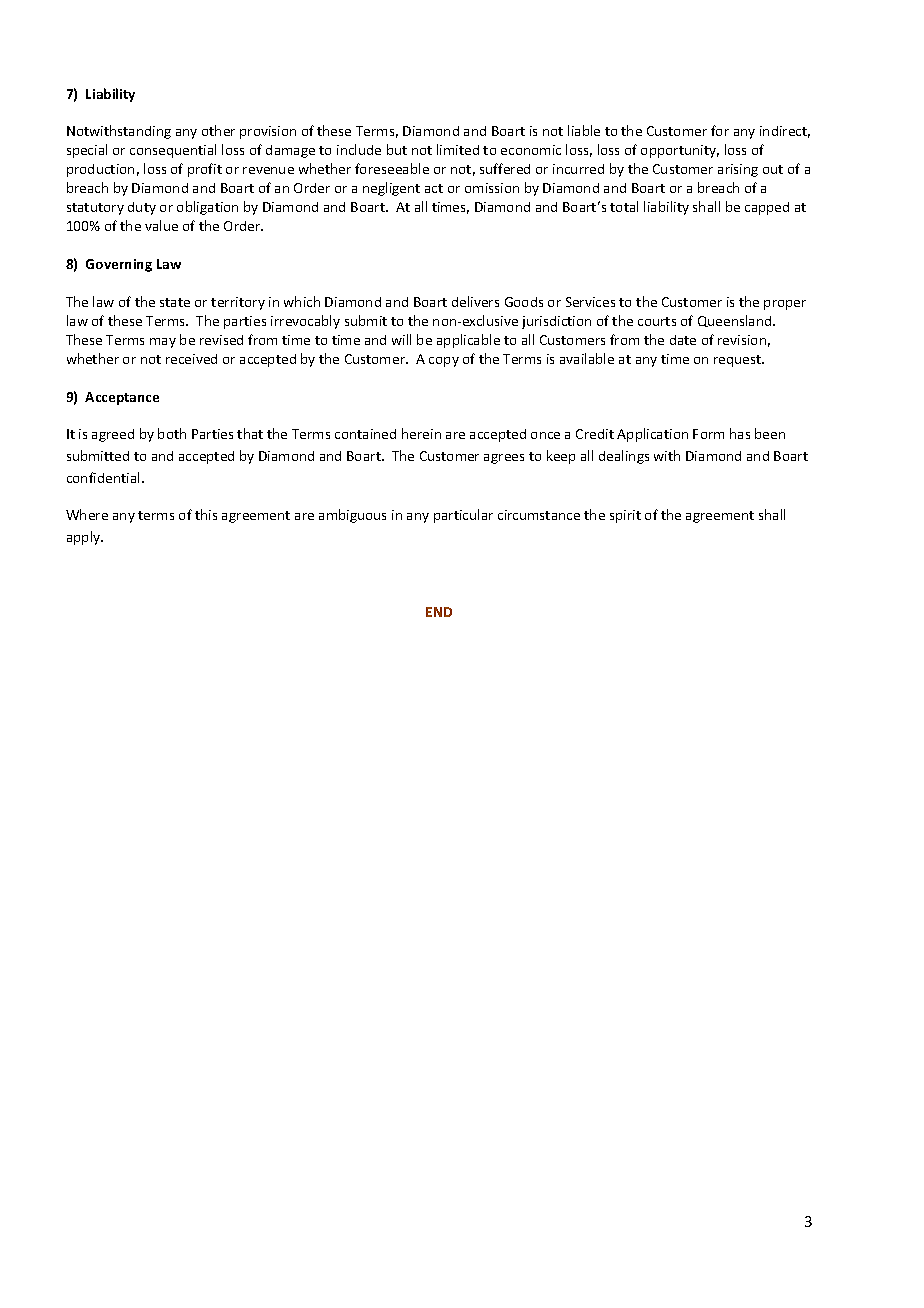  Describe the element at coordinates (444, 362) in the screenshot. I see `copy` at that location.
